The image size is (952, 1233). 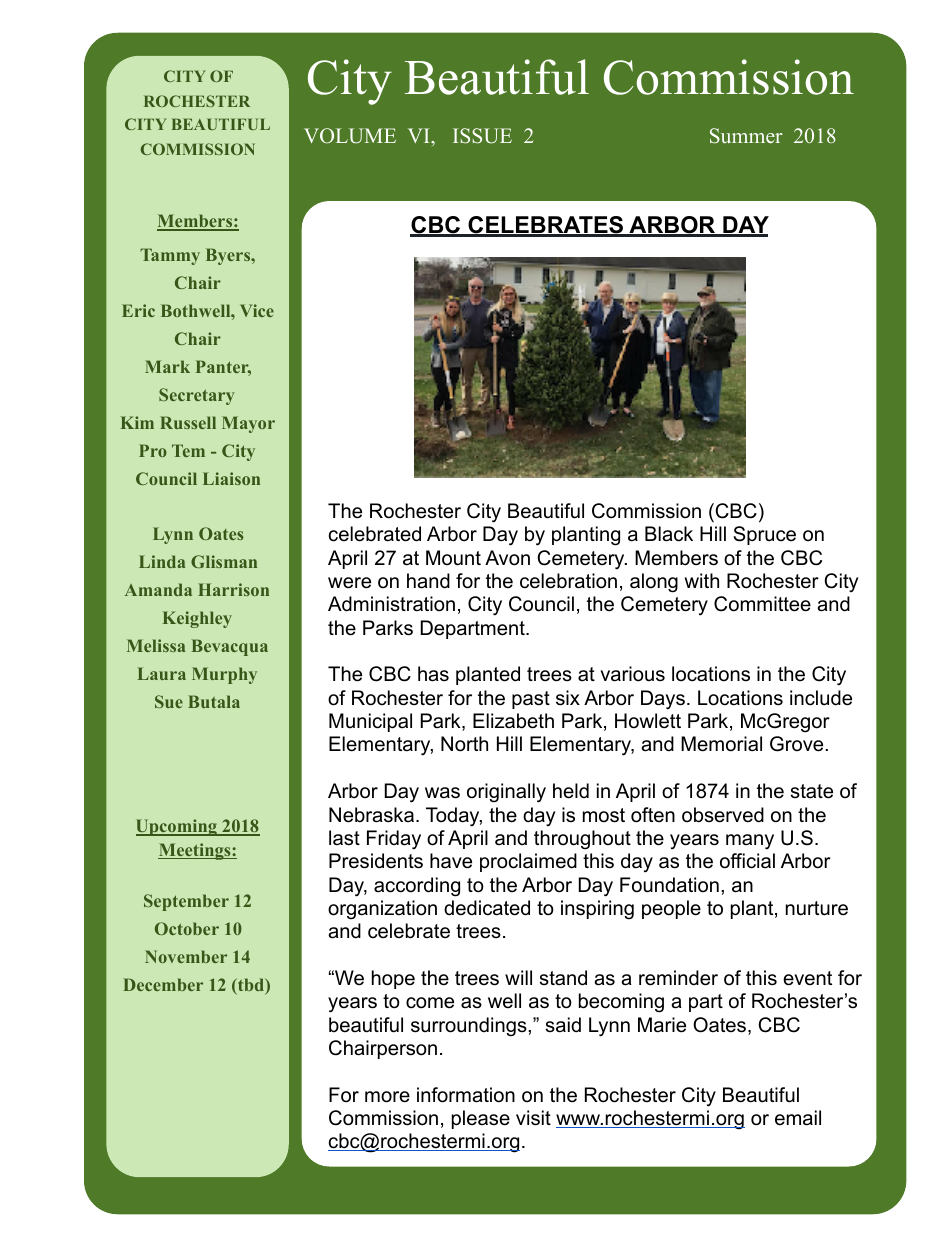 What do you see at coordinates (163, 984) in the screenshot?
I see `December` at bounding box center [163, 984].
